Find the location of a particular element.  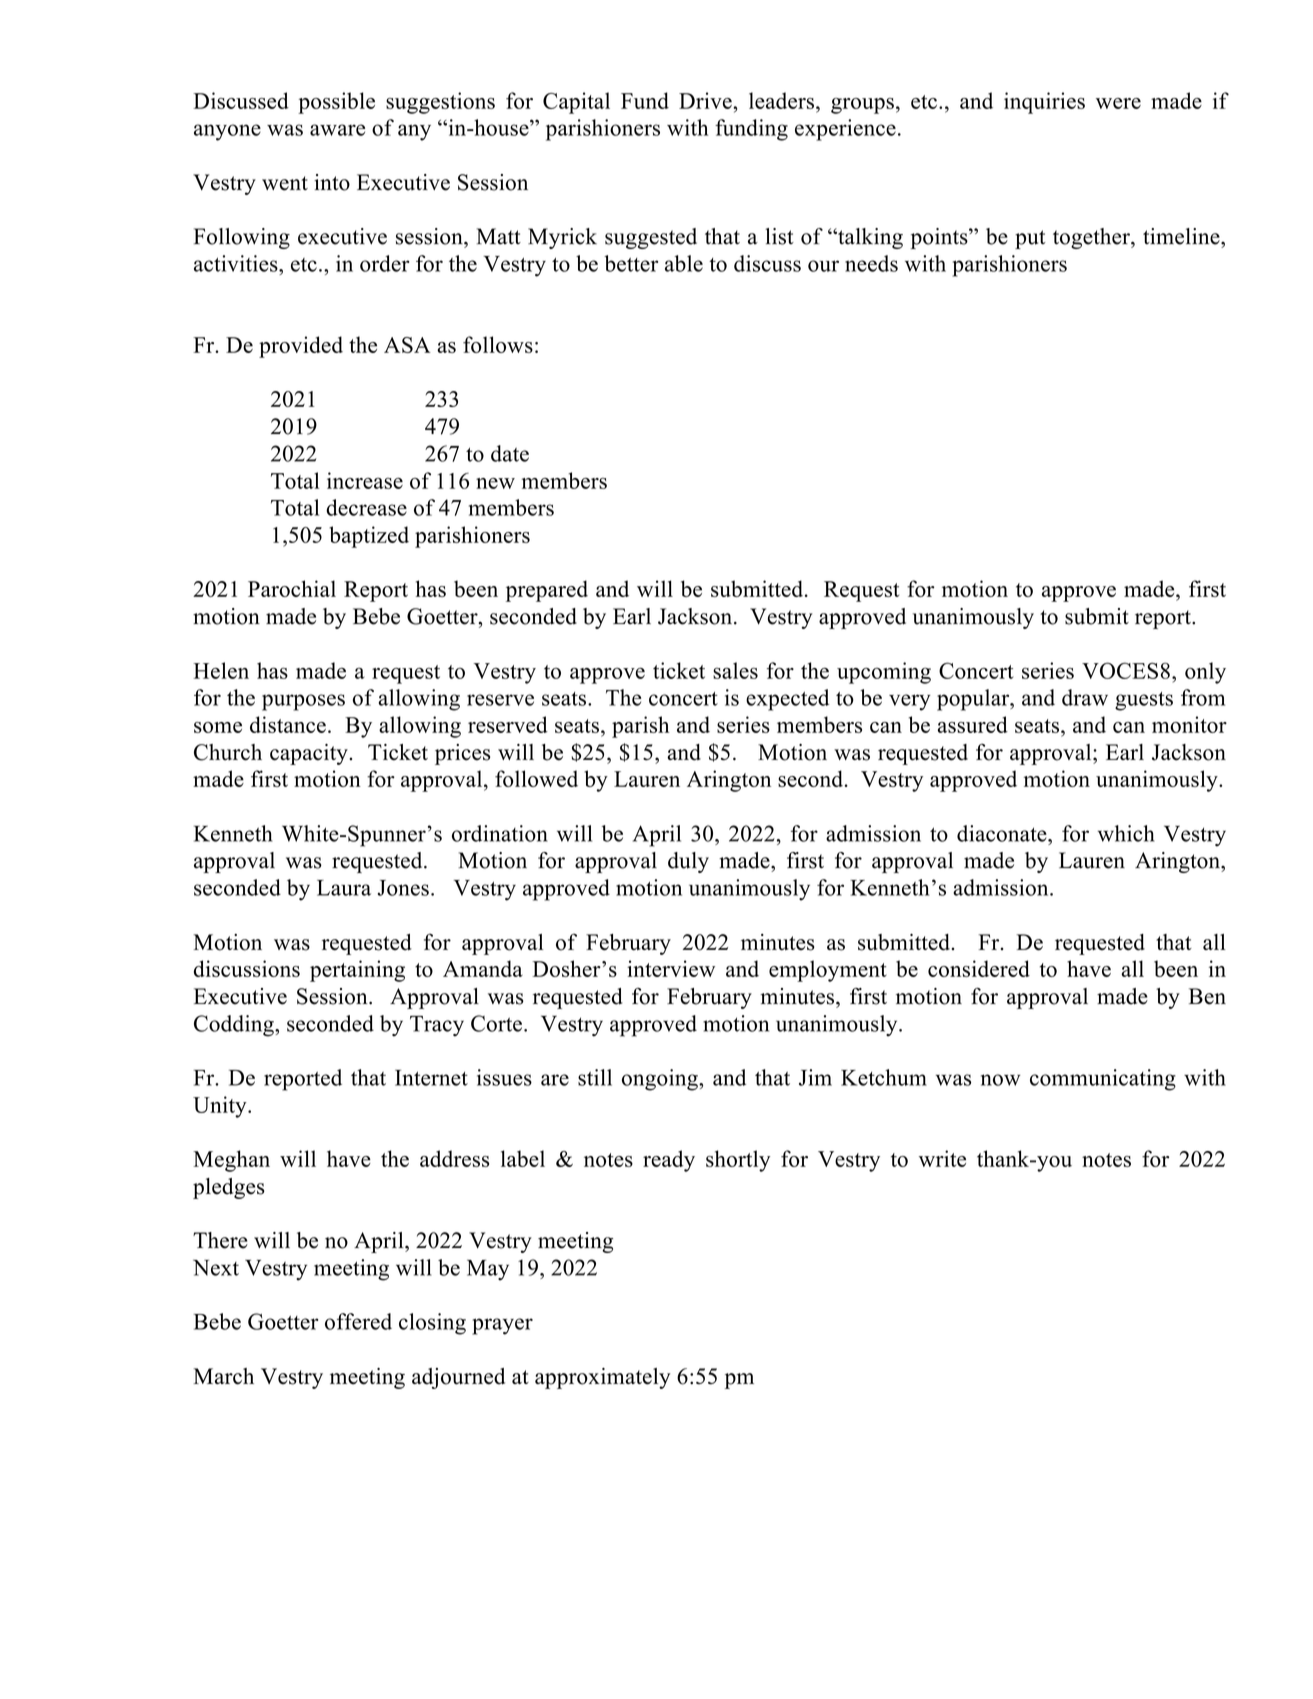

Drive is located at coordinates (706, 100).
